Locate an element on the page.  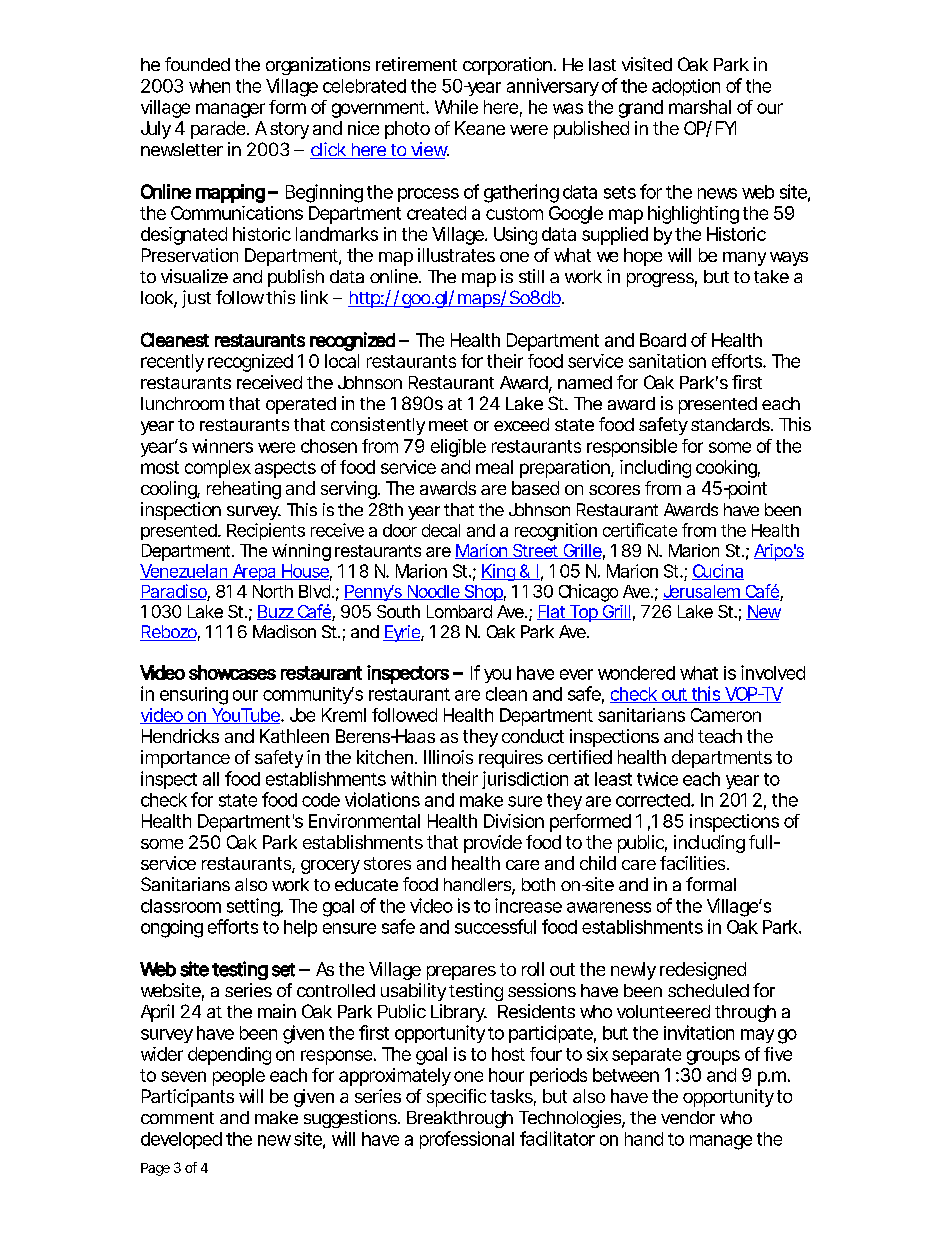
While is located at coordinates (456, 107).
